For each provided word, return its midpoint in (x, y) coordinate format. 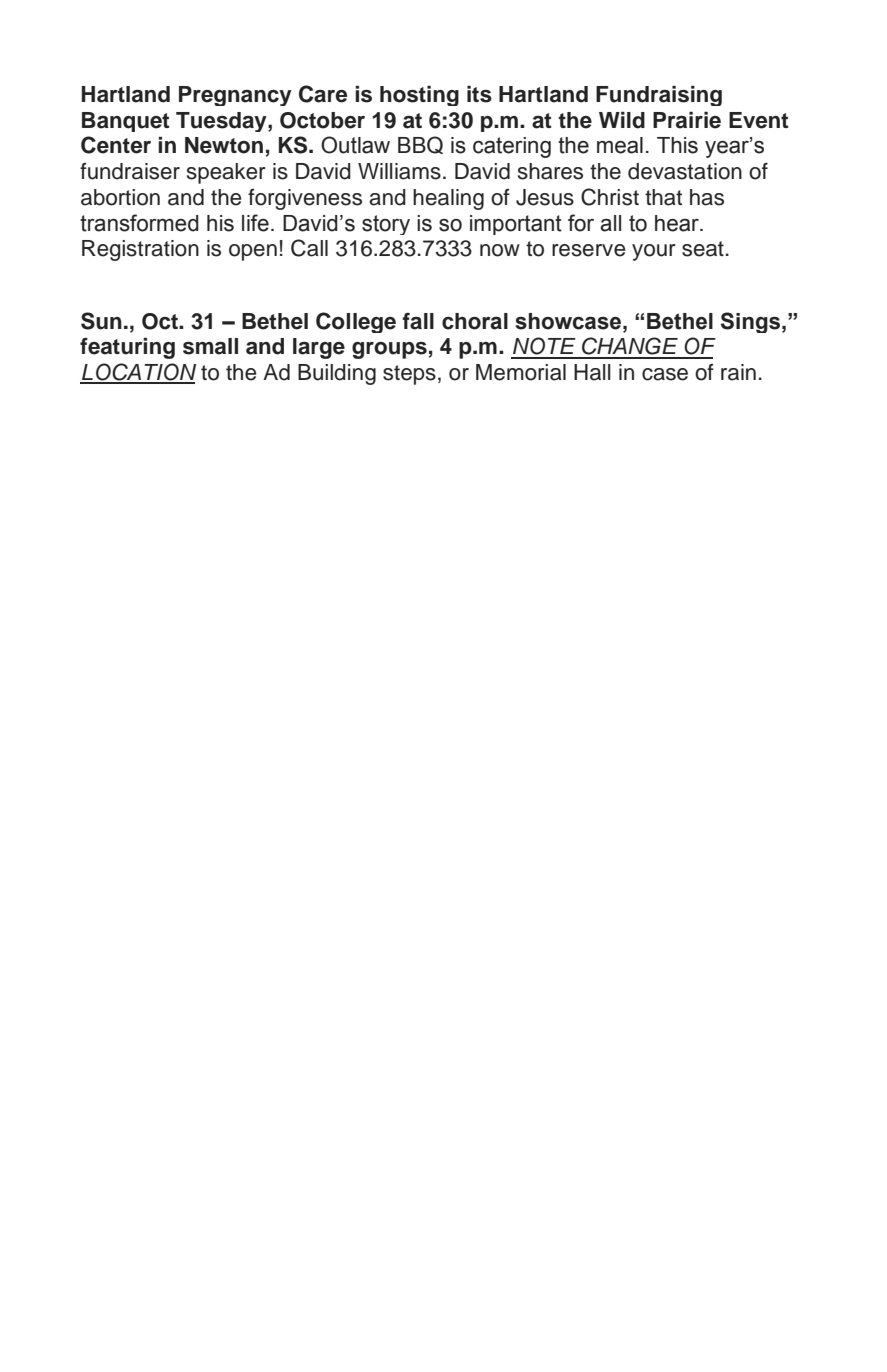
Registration (140, 250)
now (500, 250)
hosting (419, 96)
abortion (120, 197)
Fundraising (659, 96)
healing (448, 199)
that (663, 197)
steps (409, 375)
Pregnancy (235, 96)
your (654, 252)
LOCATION (138, 373)
